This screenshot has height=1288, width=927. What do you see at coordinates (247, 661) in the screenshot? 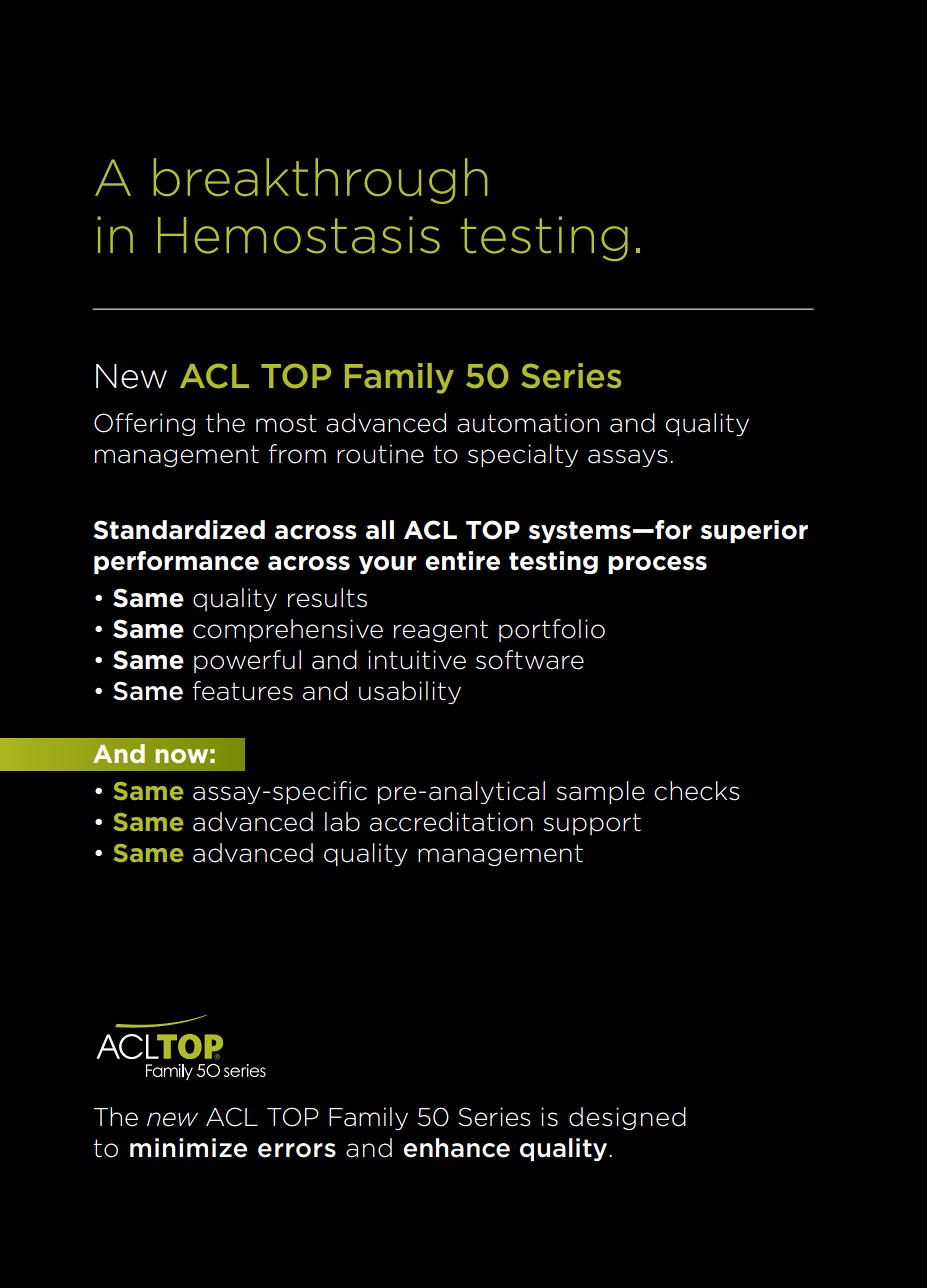
I see `powerful` at bounding box center [247, 661].
